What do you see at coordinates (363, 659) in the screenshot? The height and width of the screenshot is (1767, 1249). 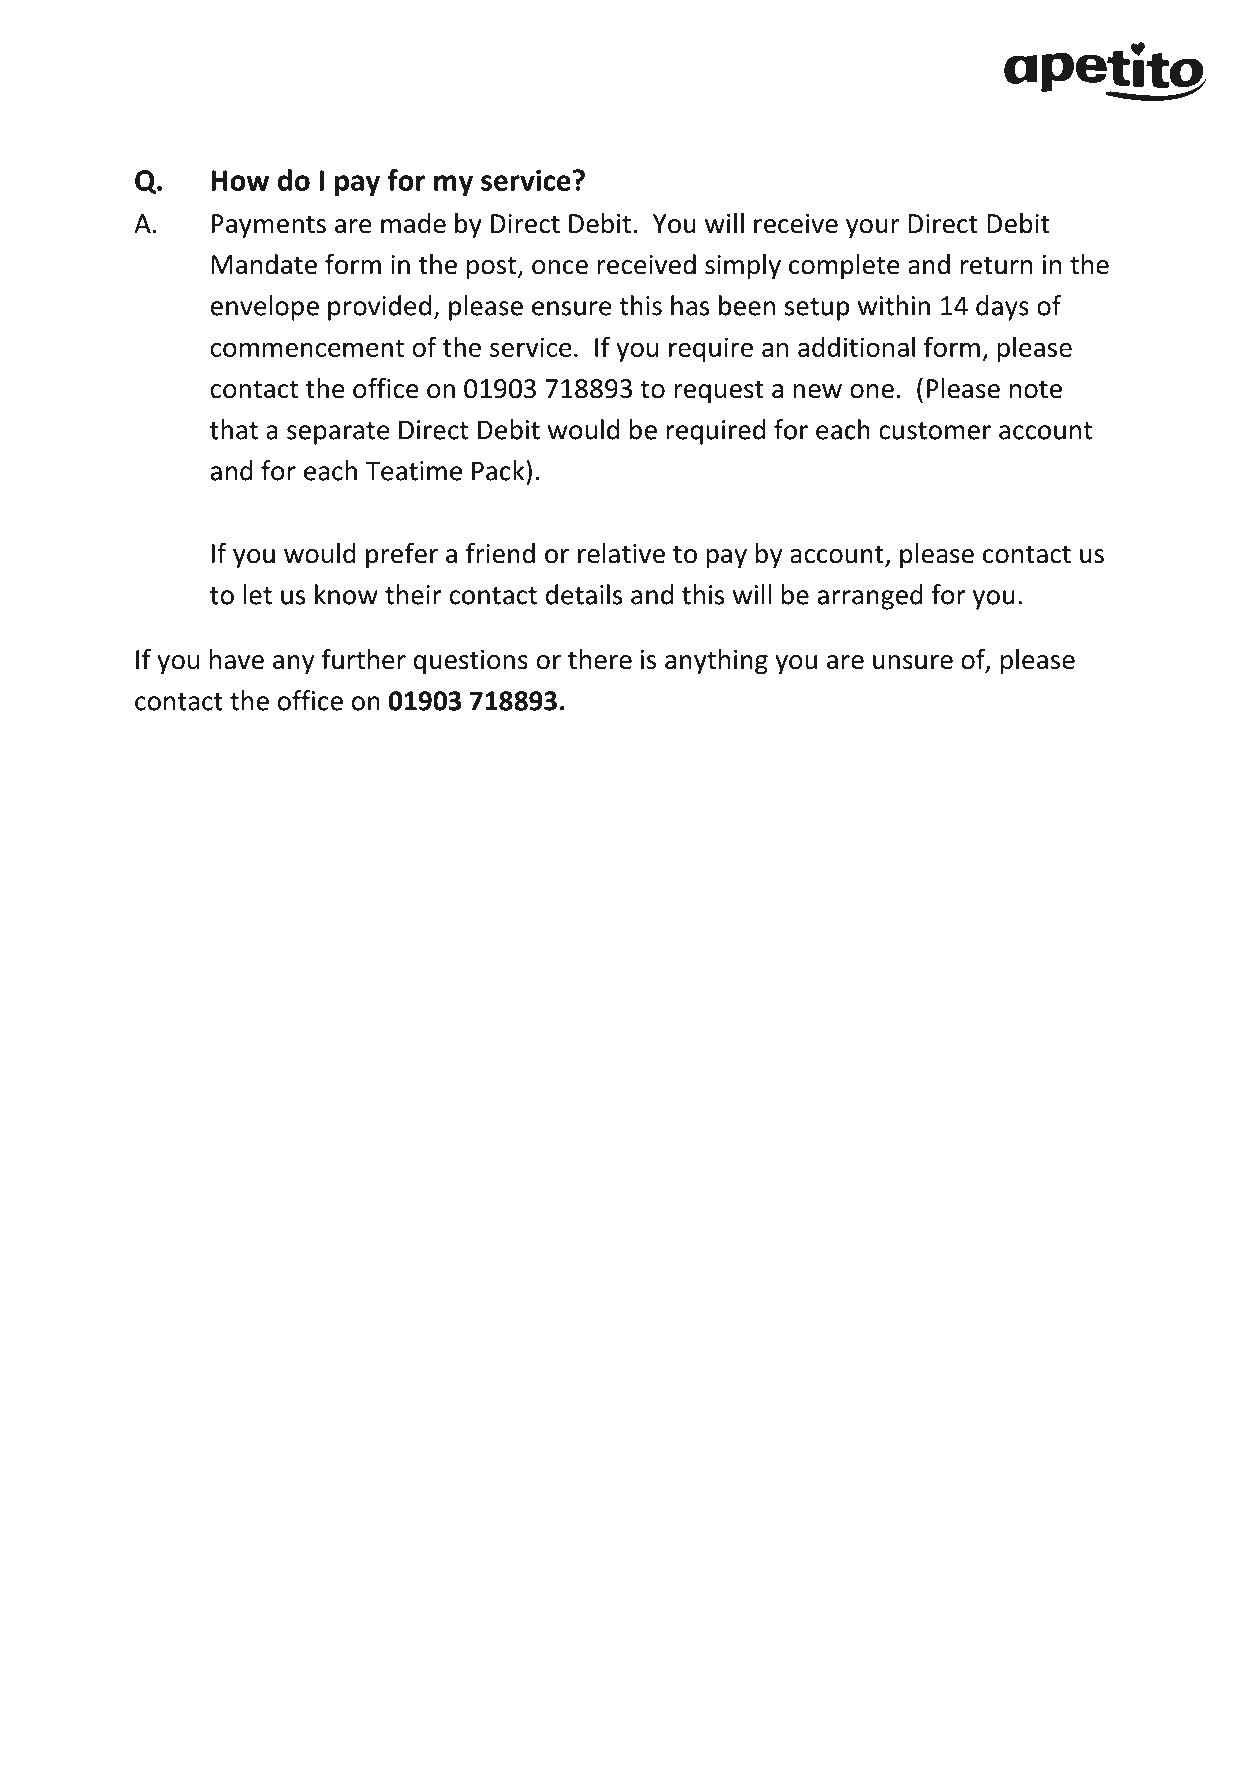 I see `further` at bounding box center [363, 659].
